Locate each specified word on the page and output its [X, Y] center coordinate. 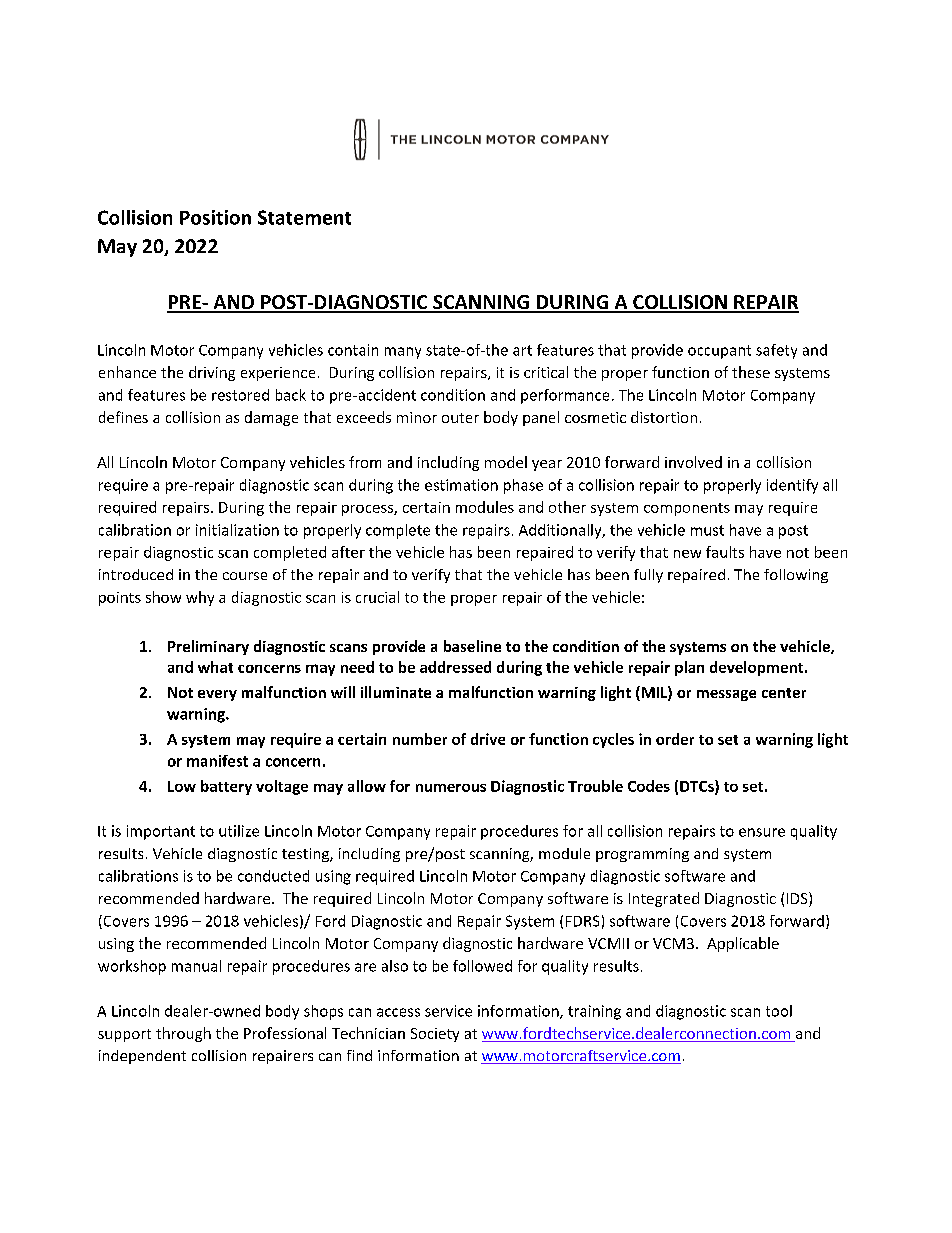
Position [215, 217]
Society [435, 1035]
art [522, 350]
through [183, 1034]
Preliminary [208, 647]
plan [689, 668]
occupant [719, 352]
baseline [472, 646]
